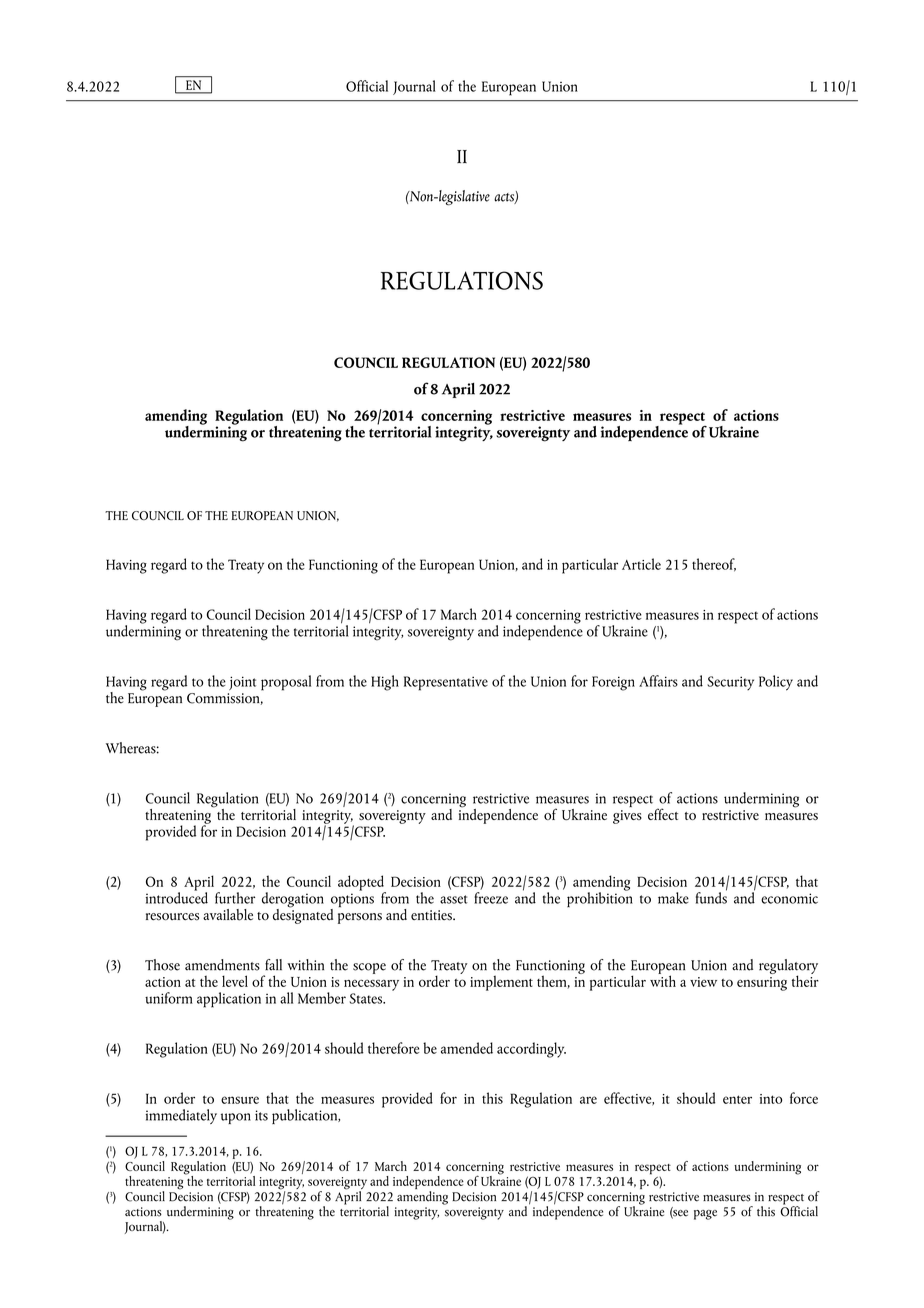 This page has width=924, height=1308. What do you see at coordinates (491, 898) in the page?
I see `freeze` at bounding box center [491, 898].
